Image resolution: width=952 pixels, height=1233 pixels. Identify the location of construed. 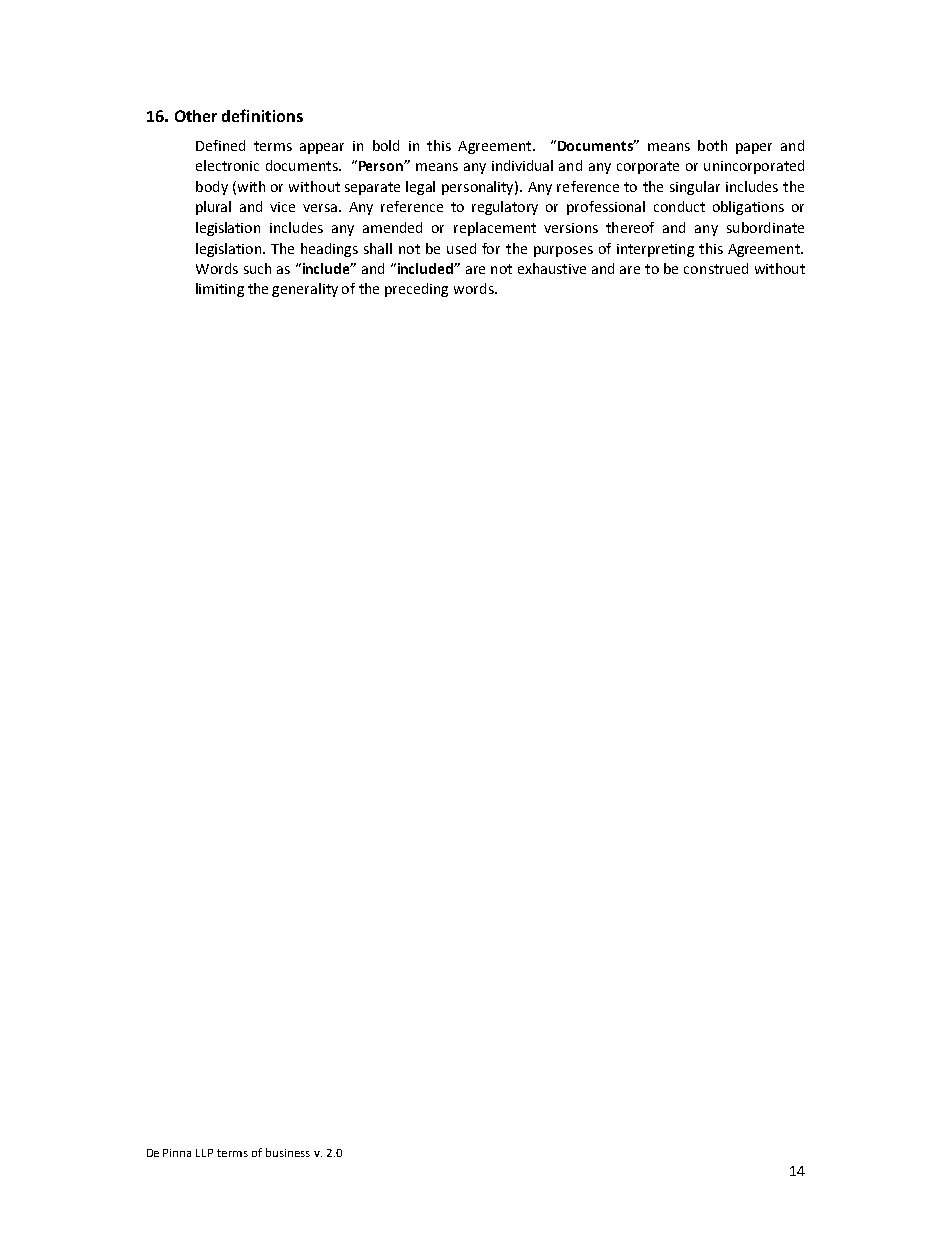
(716, 268).
